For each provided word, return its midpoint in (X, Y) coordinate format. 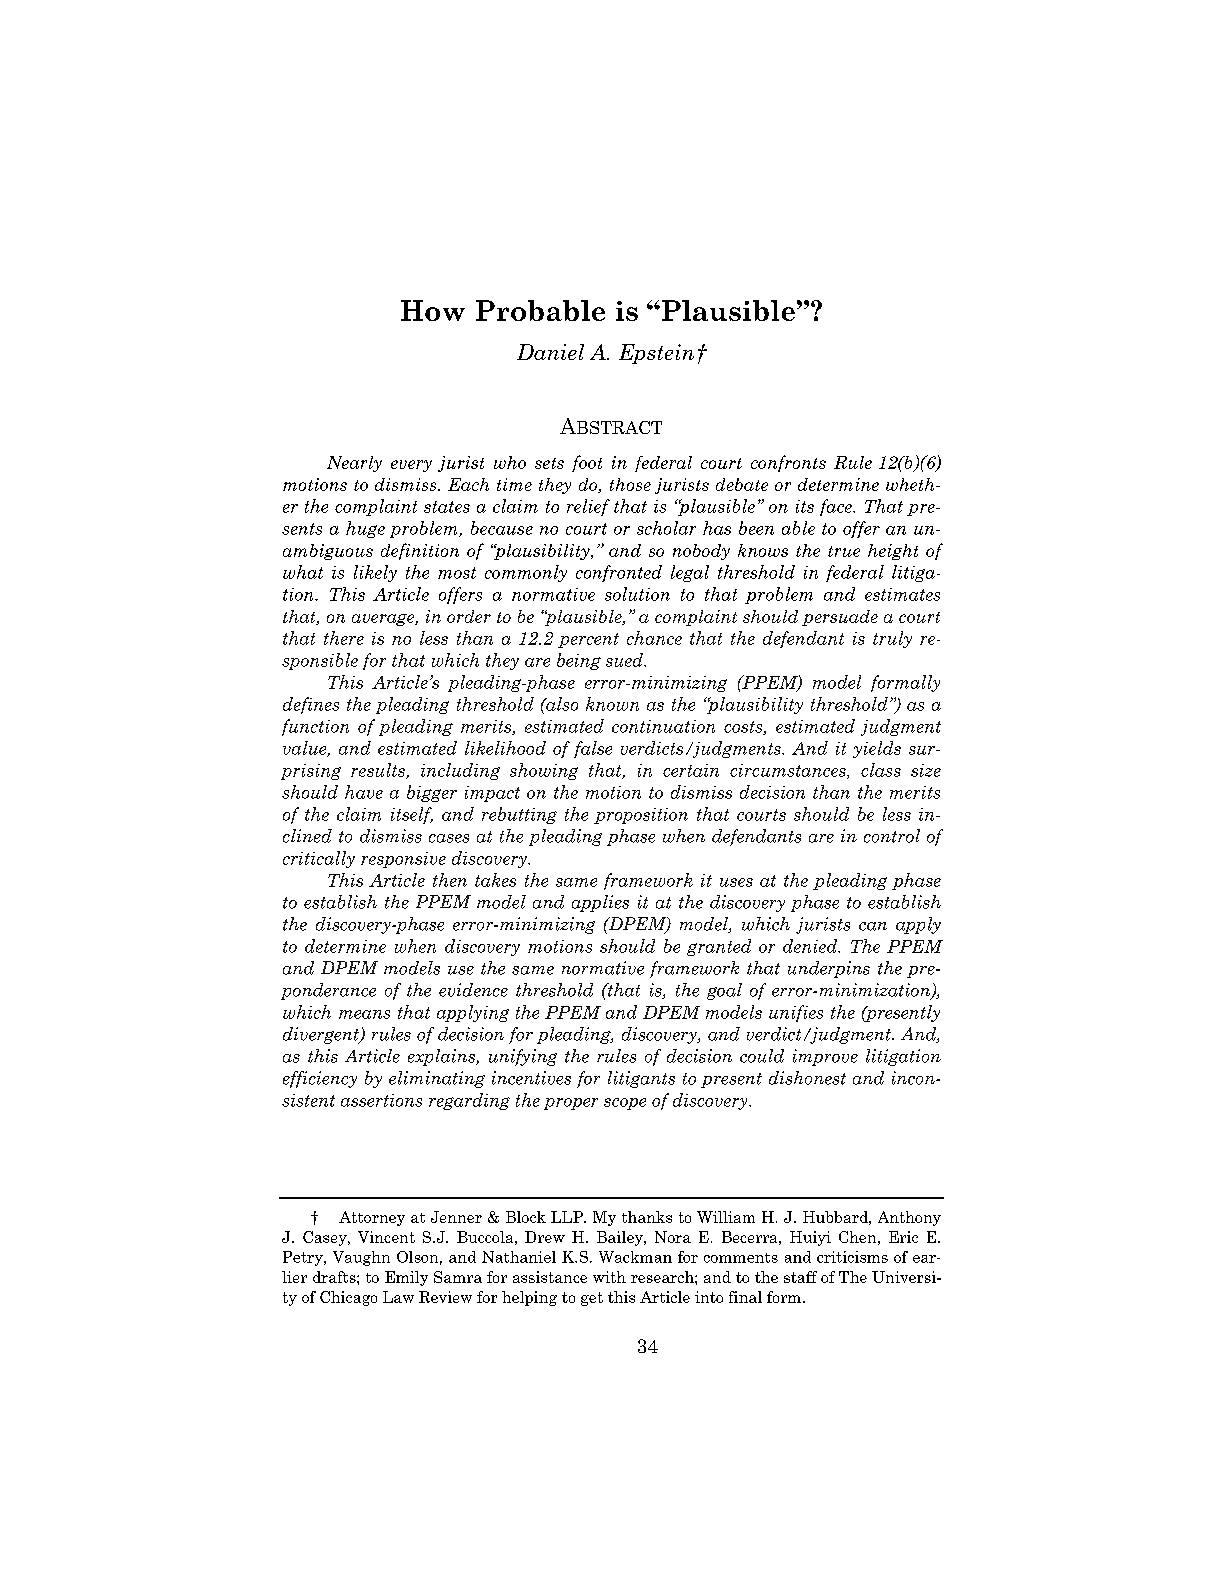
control (892, 836)
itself (412, 815)
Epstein (656, 354)
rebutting (519, 815)
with (609, 1277)
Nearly (354, 464)
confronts (788, 463)
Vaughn (361, 1258)
